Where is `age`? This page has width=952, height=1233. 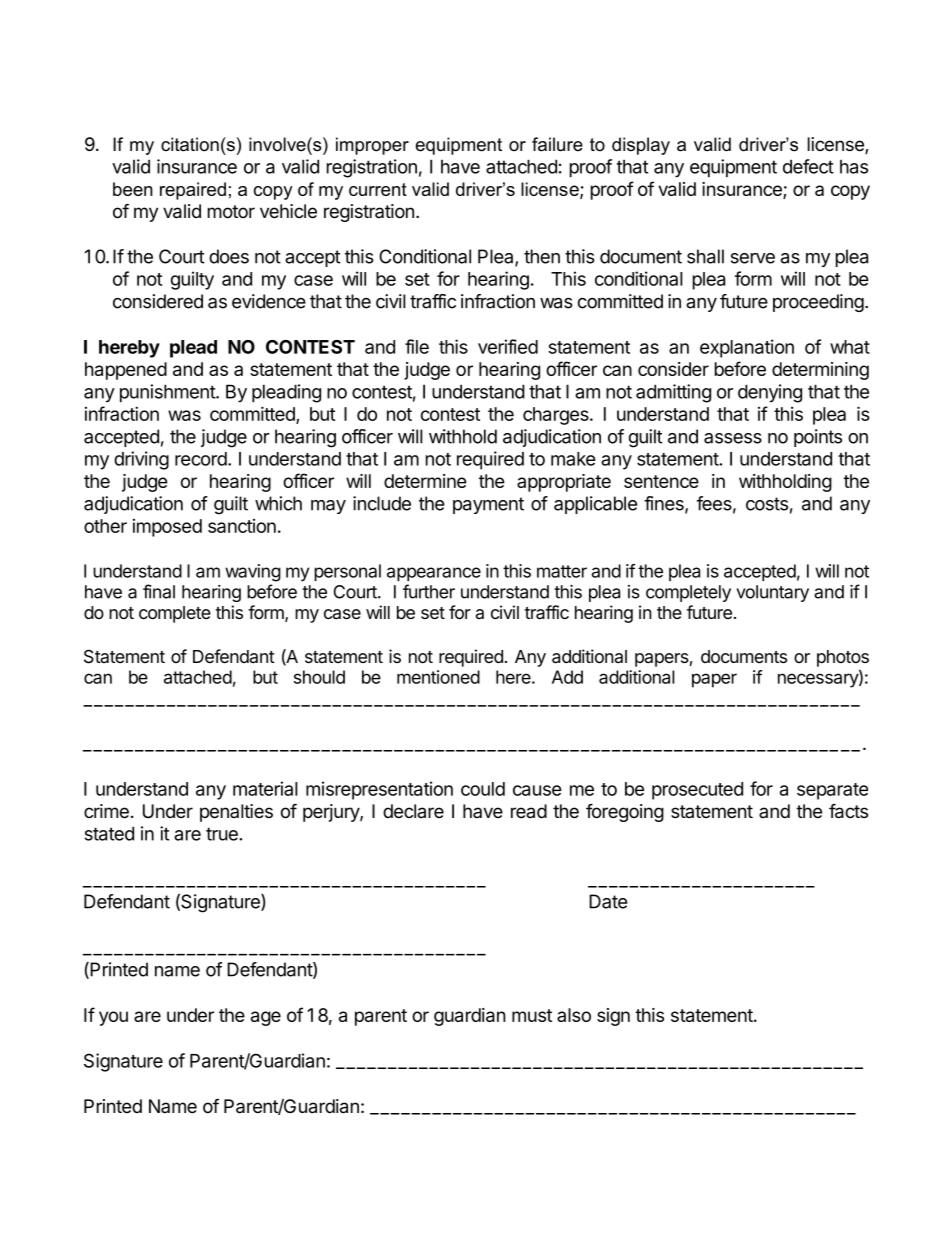
age is located at coordinates (266, 1018).
